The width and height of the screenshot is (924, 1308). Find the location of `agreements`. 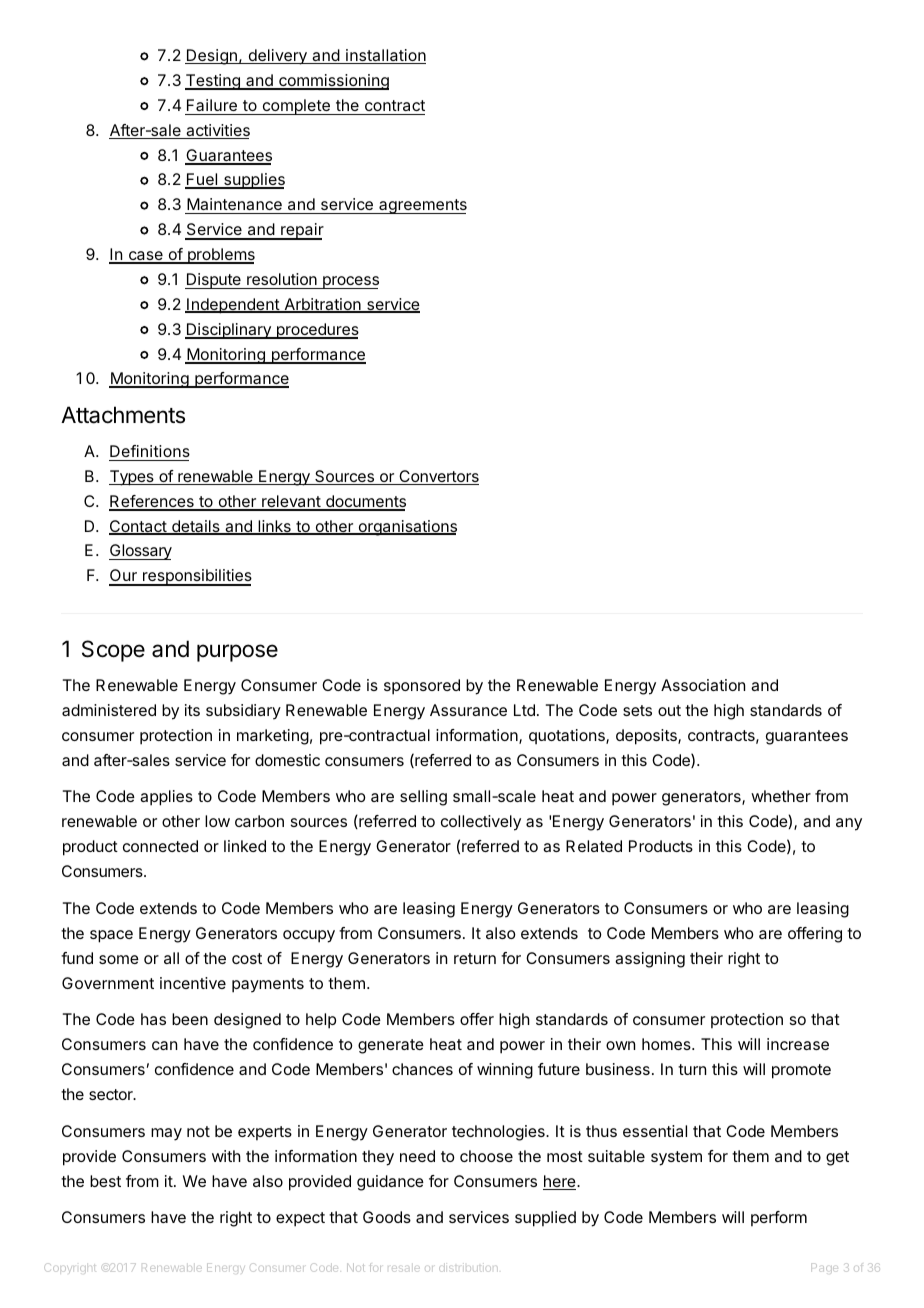

agreements is located at coordinates (422, 206).
